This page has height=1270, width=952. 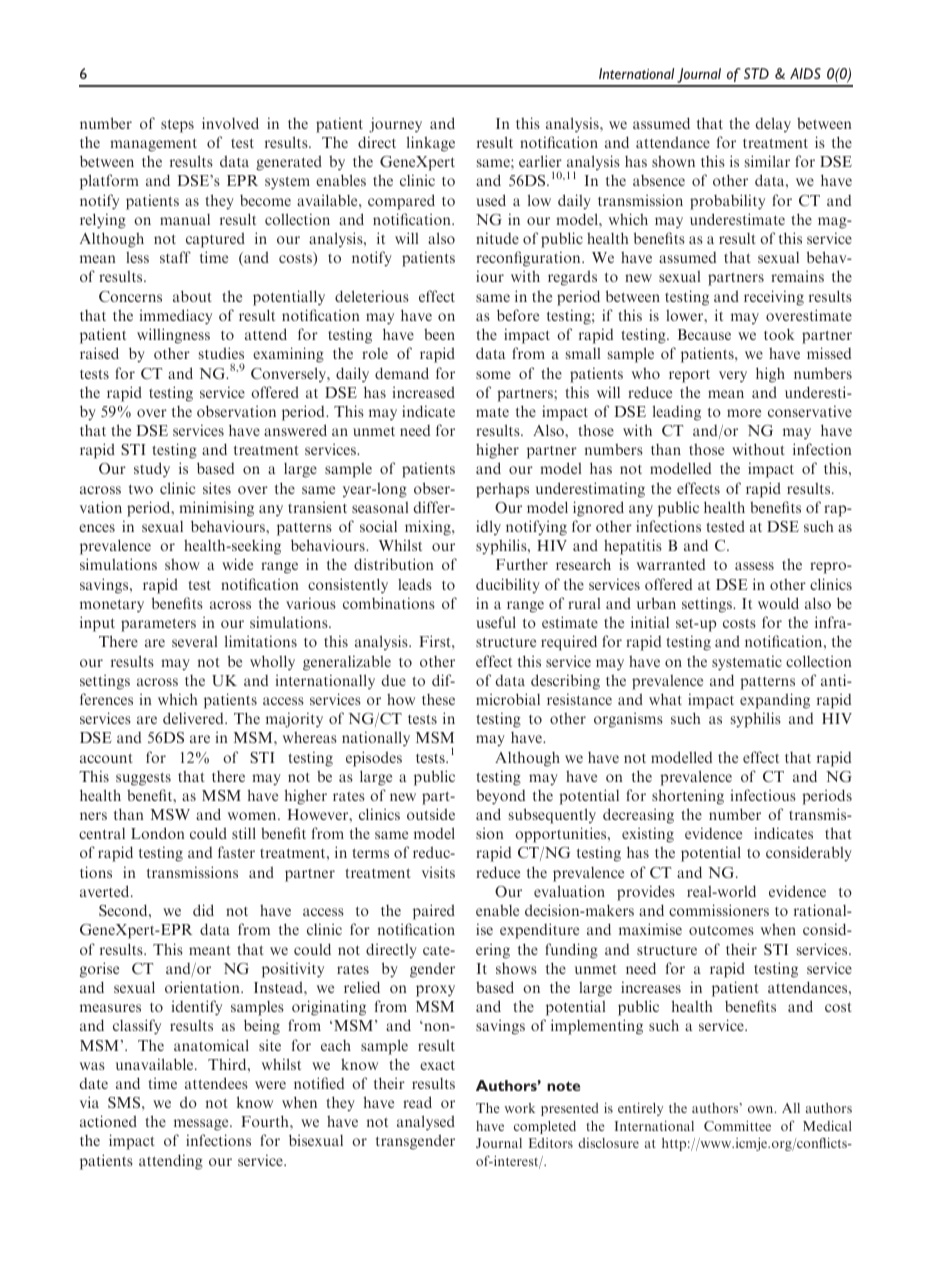 I want to click on delay, so click(x=773, y=124).
